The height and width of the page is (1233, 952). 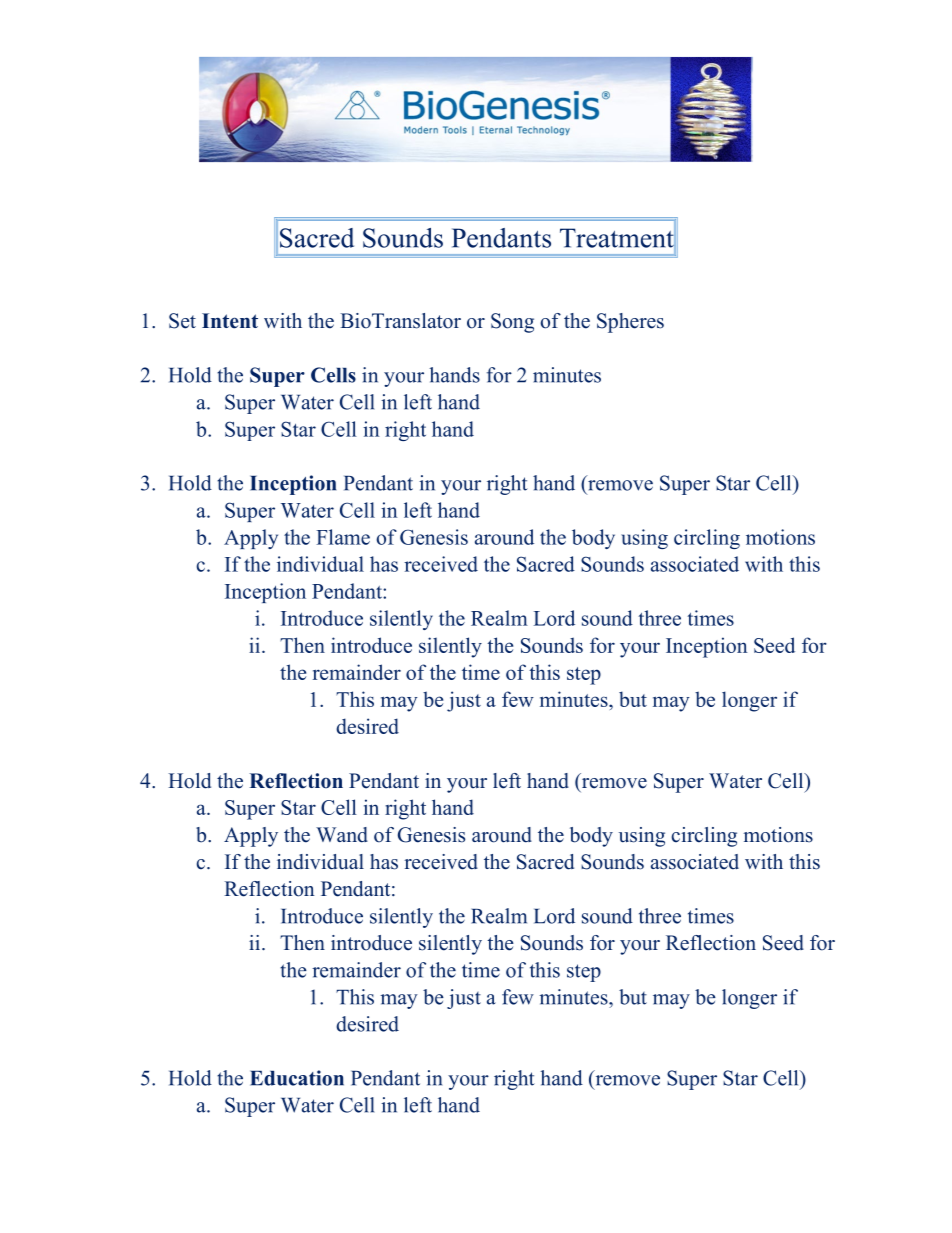 What do you see at coordinates (230, 321) in the page?
I see `Intent` at bounding box center [230, 321].
